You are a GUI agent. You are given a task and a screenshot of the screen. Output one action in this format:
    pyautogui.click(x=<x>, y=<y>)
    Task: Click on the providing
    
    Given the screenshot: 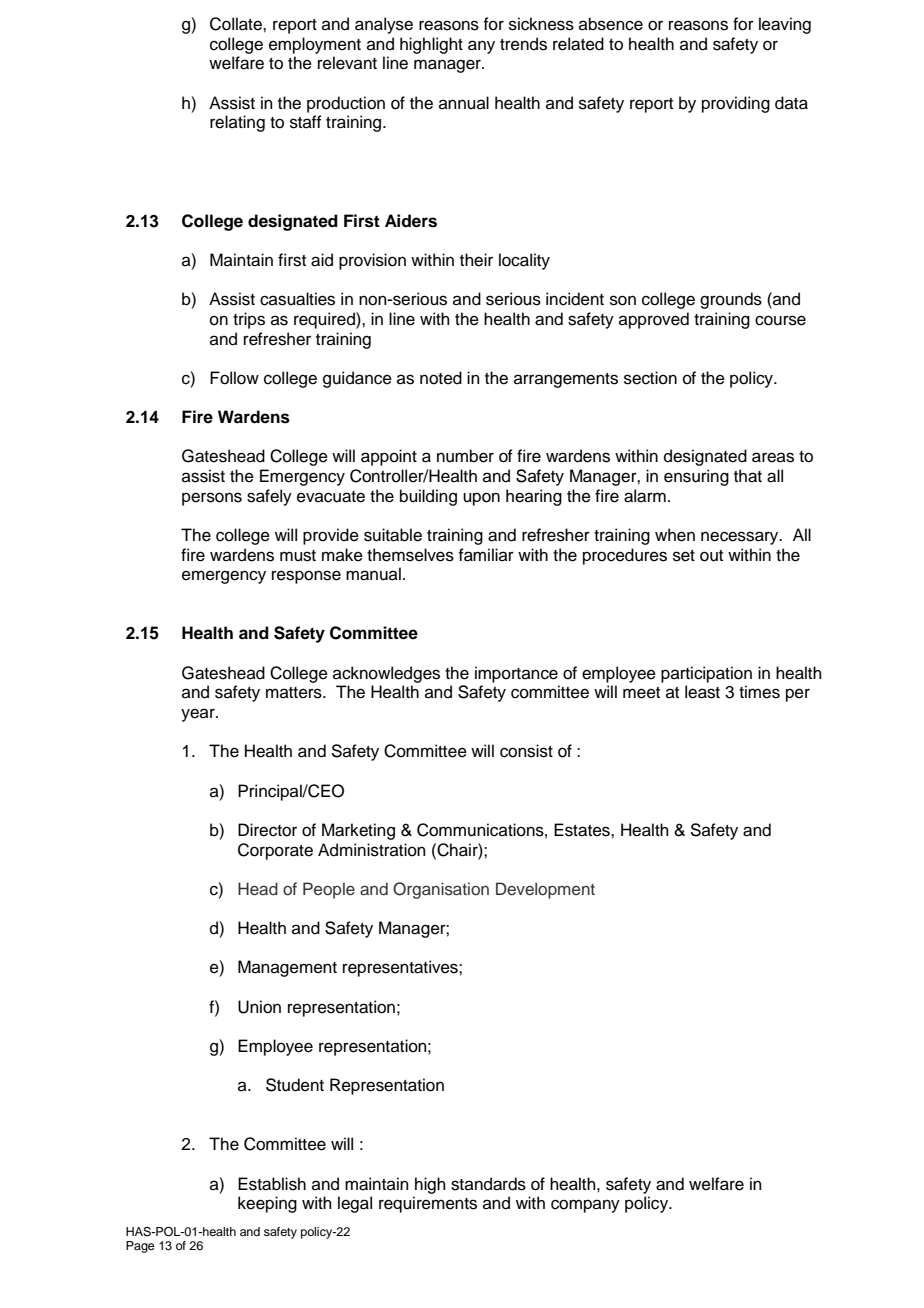 What is the action you would take?
    pyautogui.click(x=736, y=104)
